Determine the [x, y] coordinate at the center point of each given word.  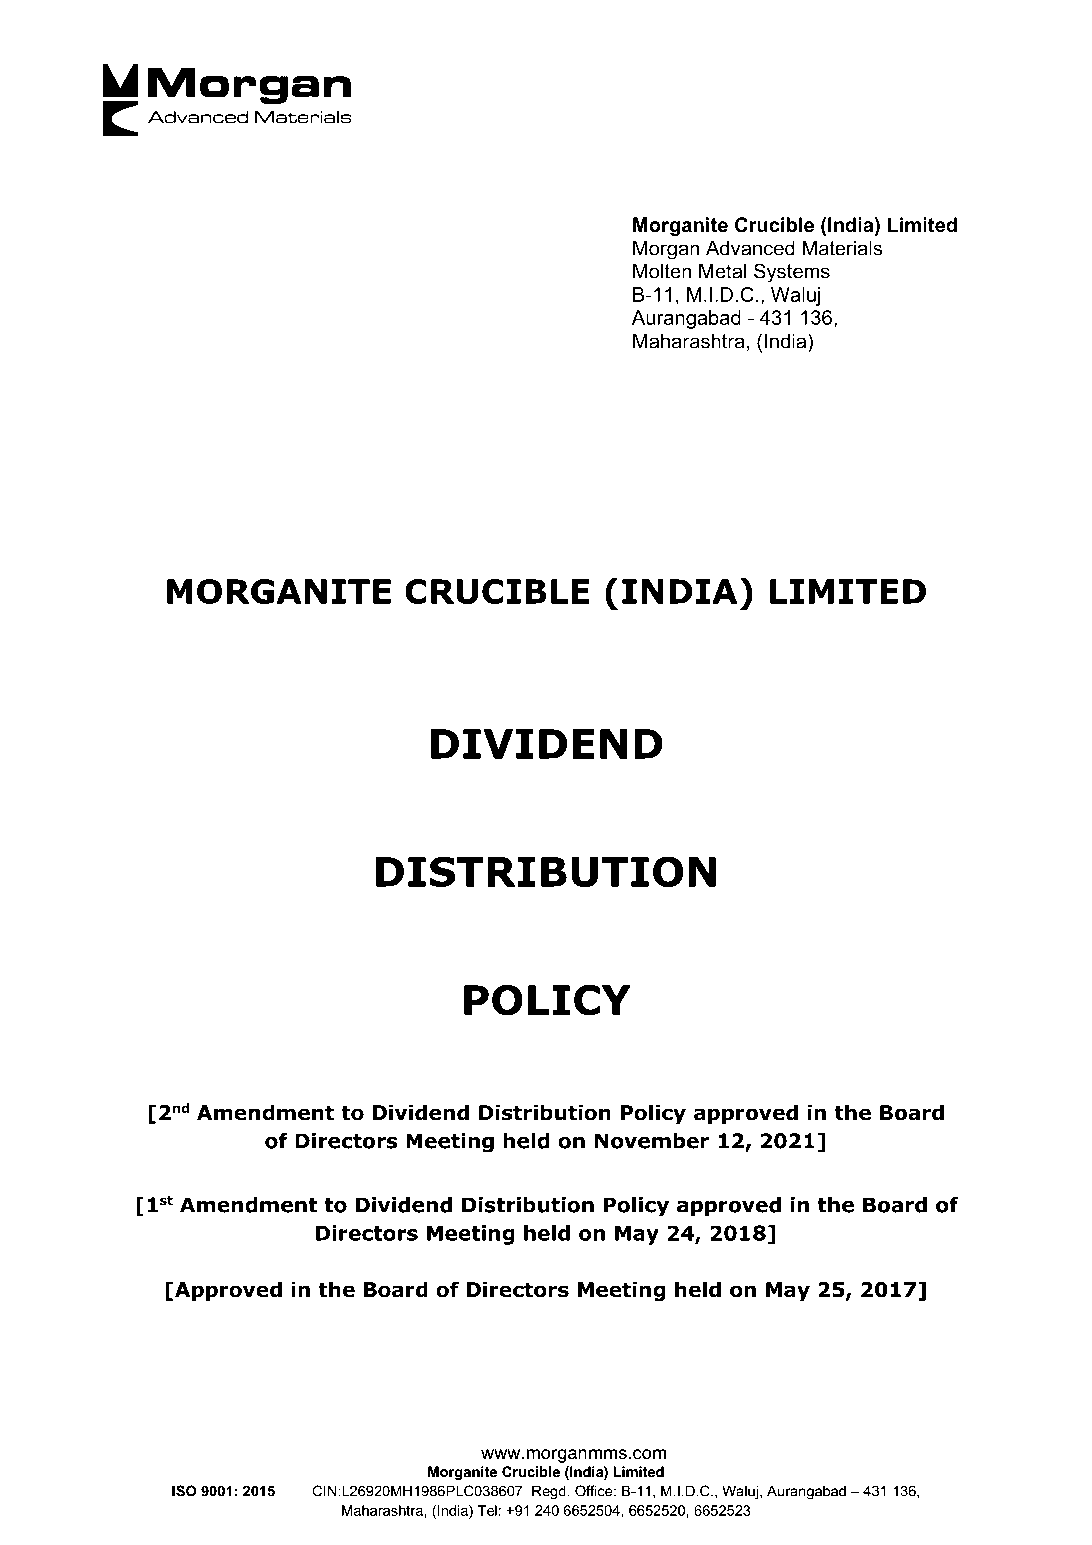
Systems [792, 273]
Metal [722, 271]
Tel [487, 1510]
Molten [662, 271]
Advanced [750, 248]
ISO [184, 1491]
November [652, 1141]
